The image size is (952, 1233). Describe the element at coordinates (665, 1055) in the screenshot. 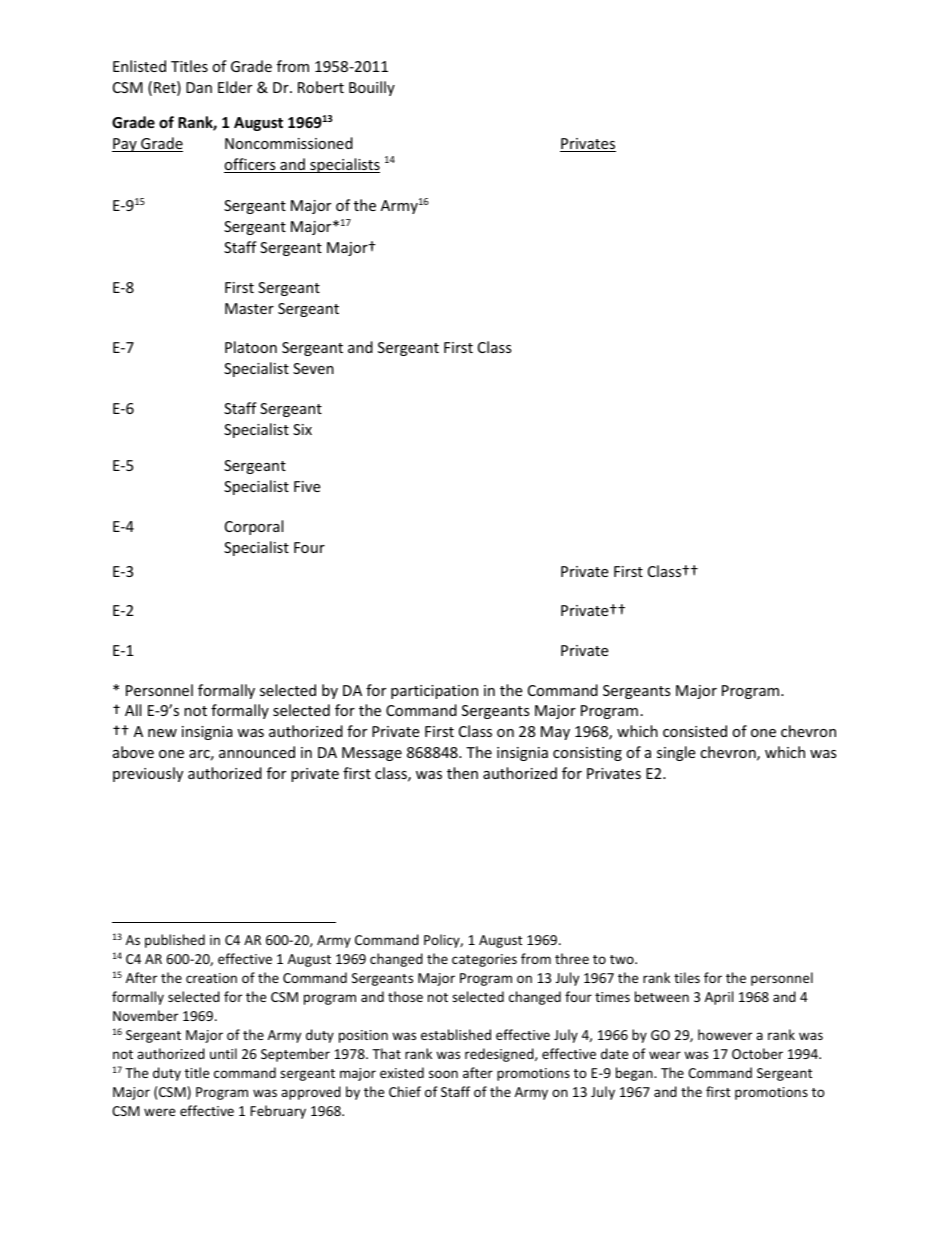

I see `wear` at that location.
